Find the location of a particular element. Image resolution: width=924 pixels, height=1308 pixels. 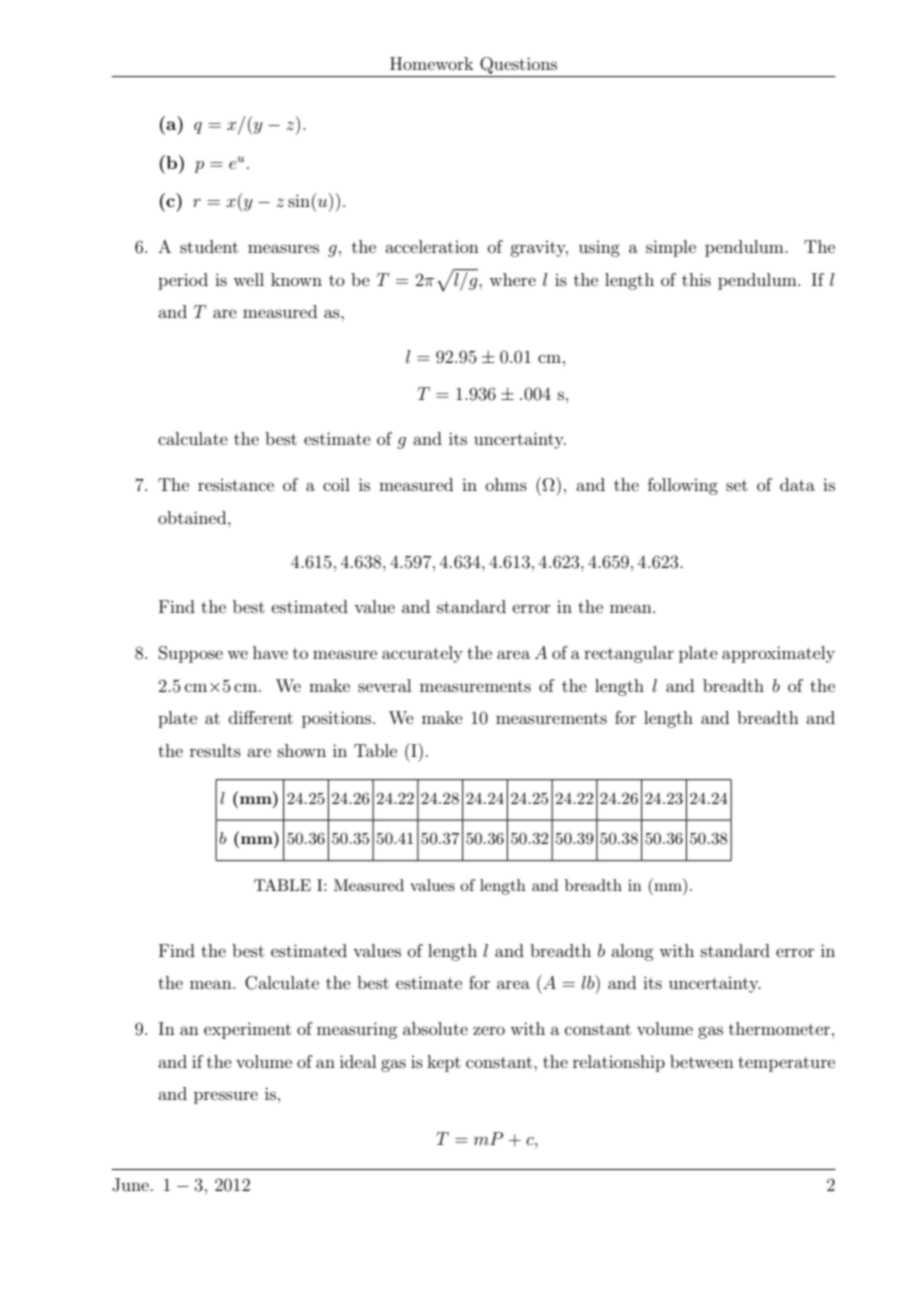

kept is located at coordinates (444, 1063).
